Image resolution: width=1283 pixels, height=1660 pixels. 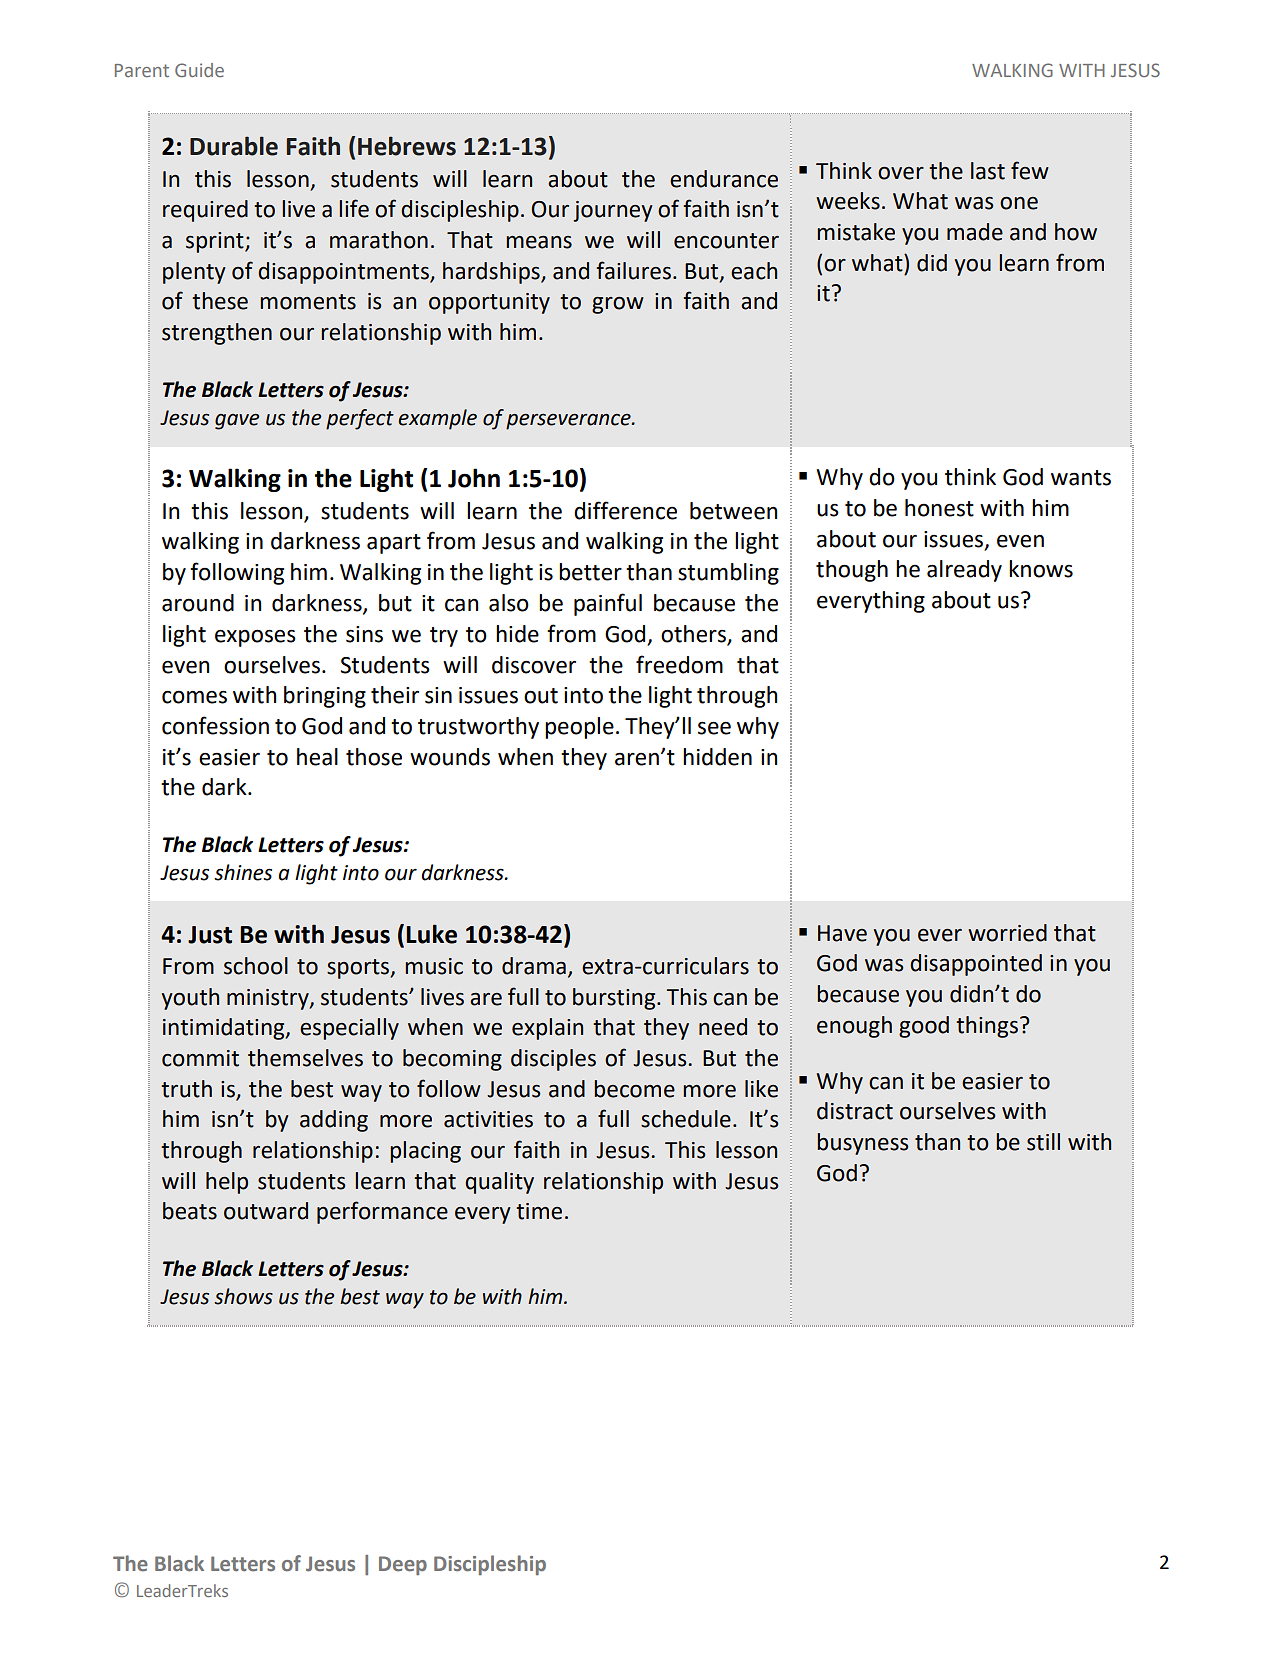 What do you see at coordinates (987, 1027) in the screenshot?
I see `things` at bounding box center [987, 1027].
